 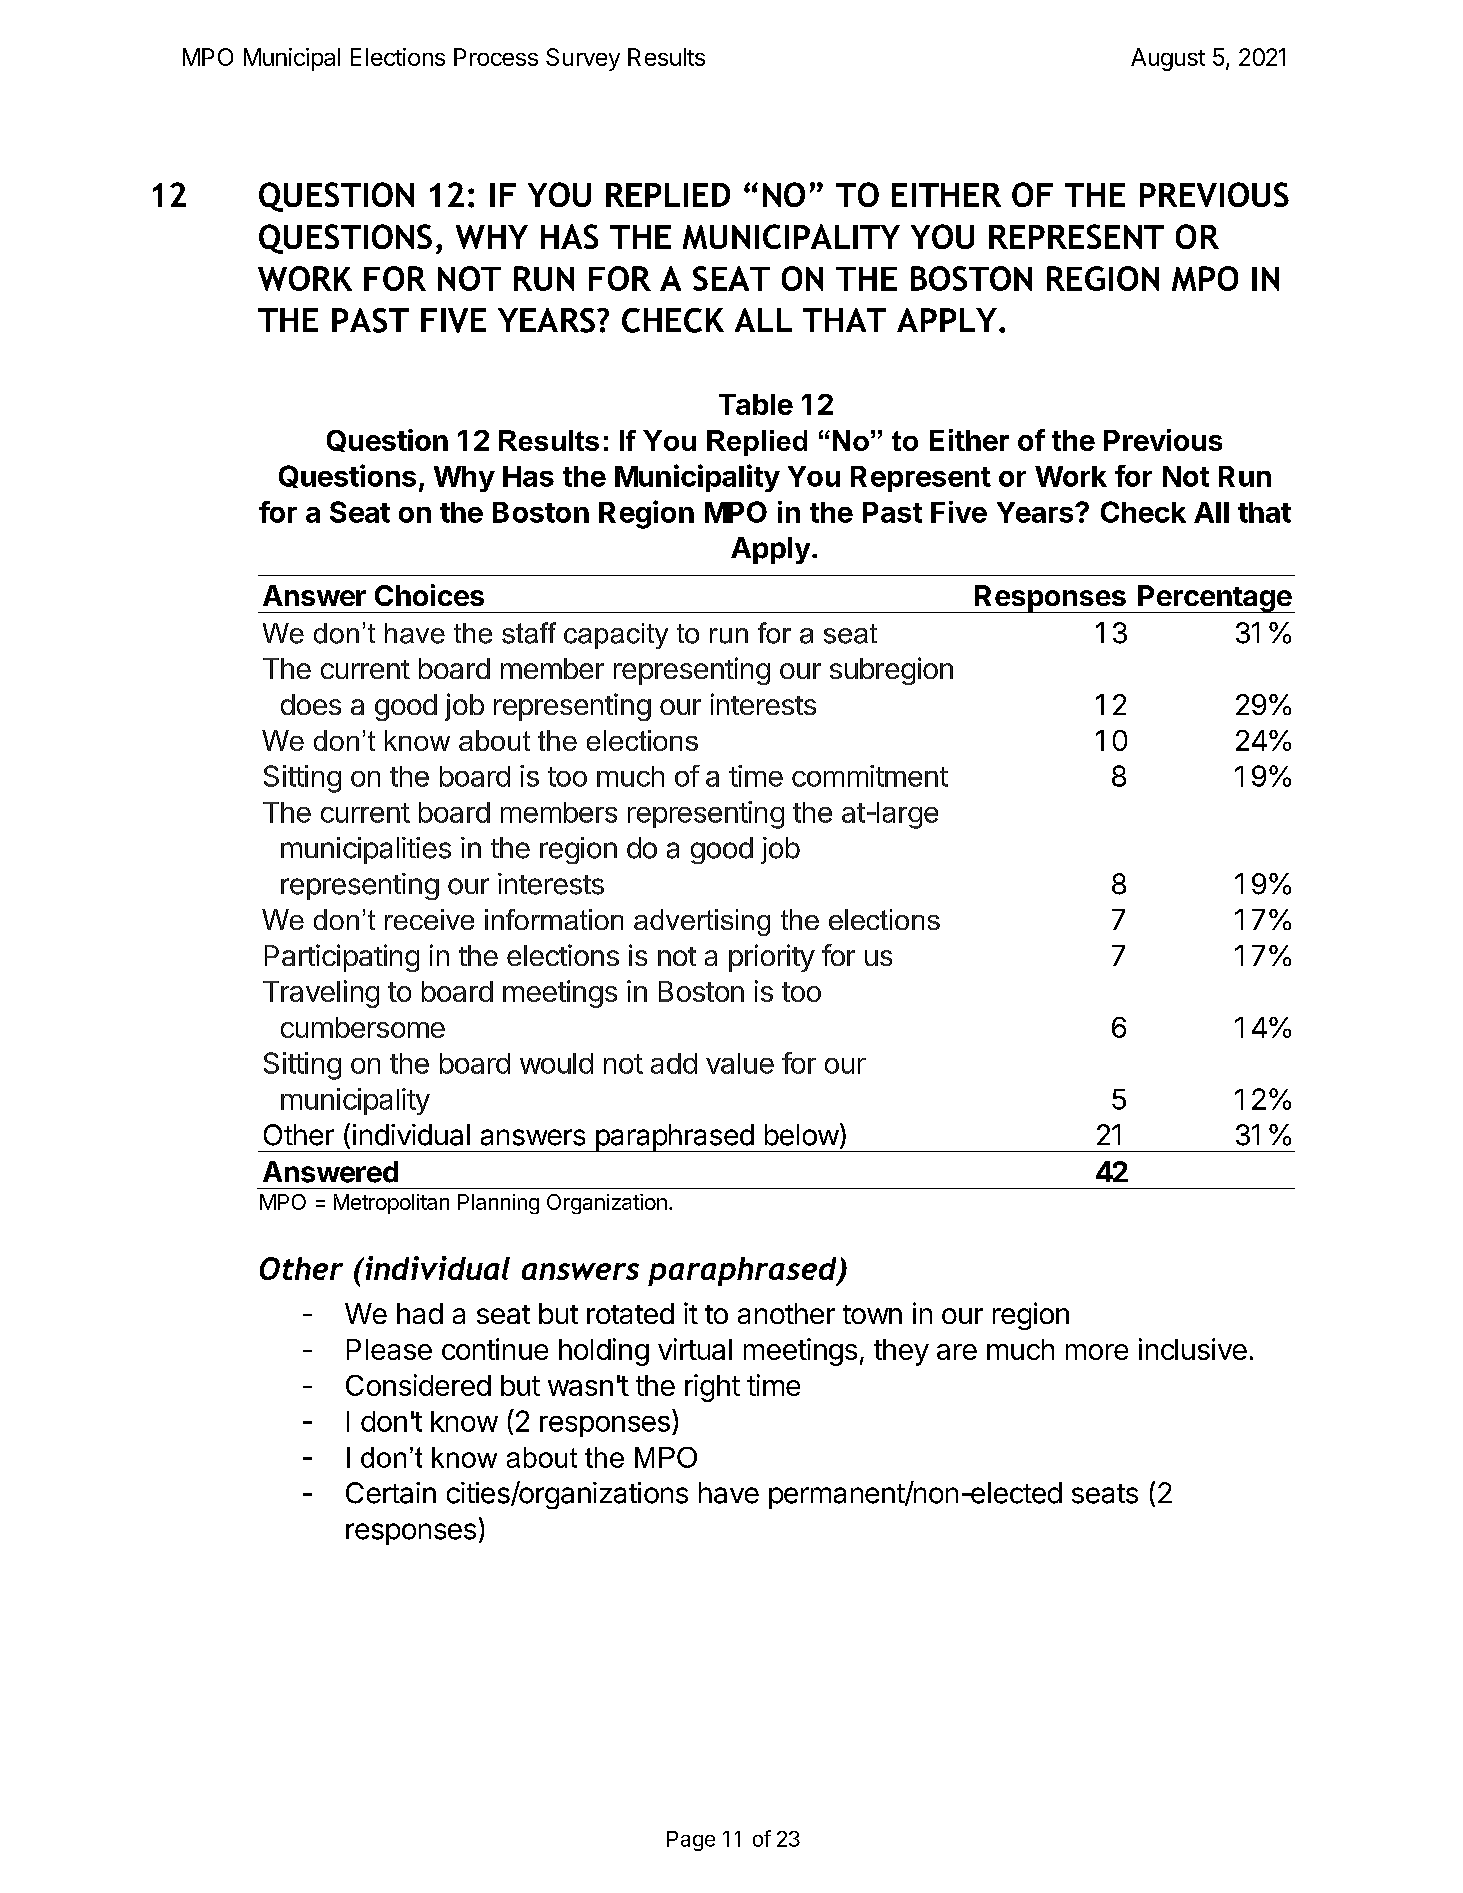 What do you see at coordinates (429, 595) in the document?
I see `Choices` at bounding box center [429, 595].
